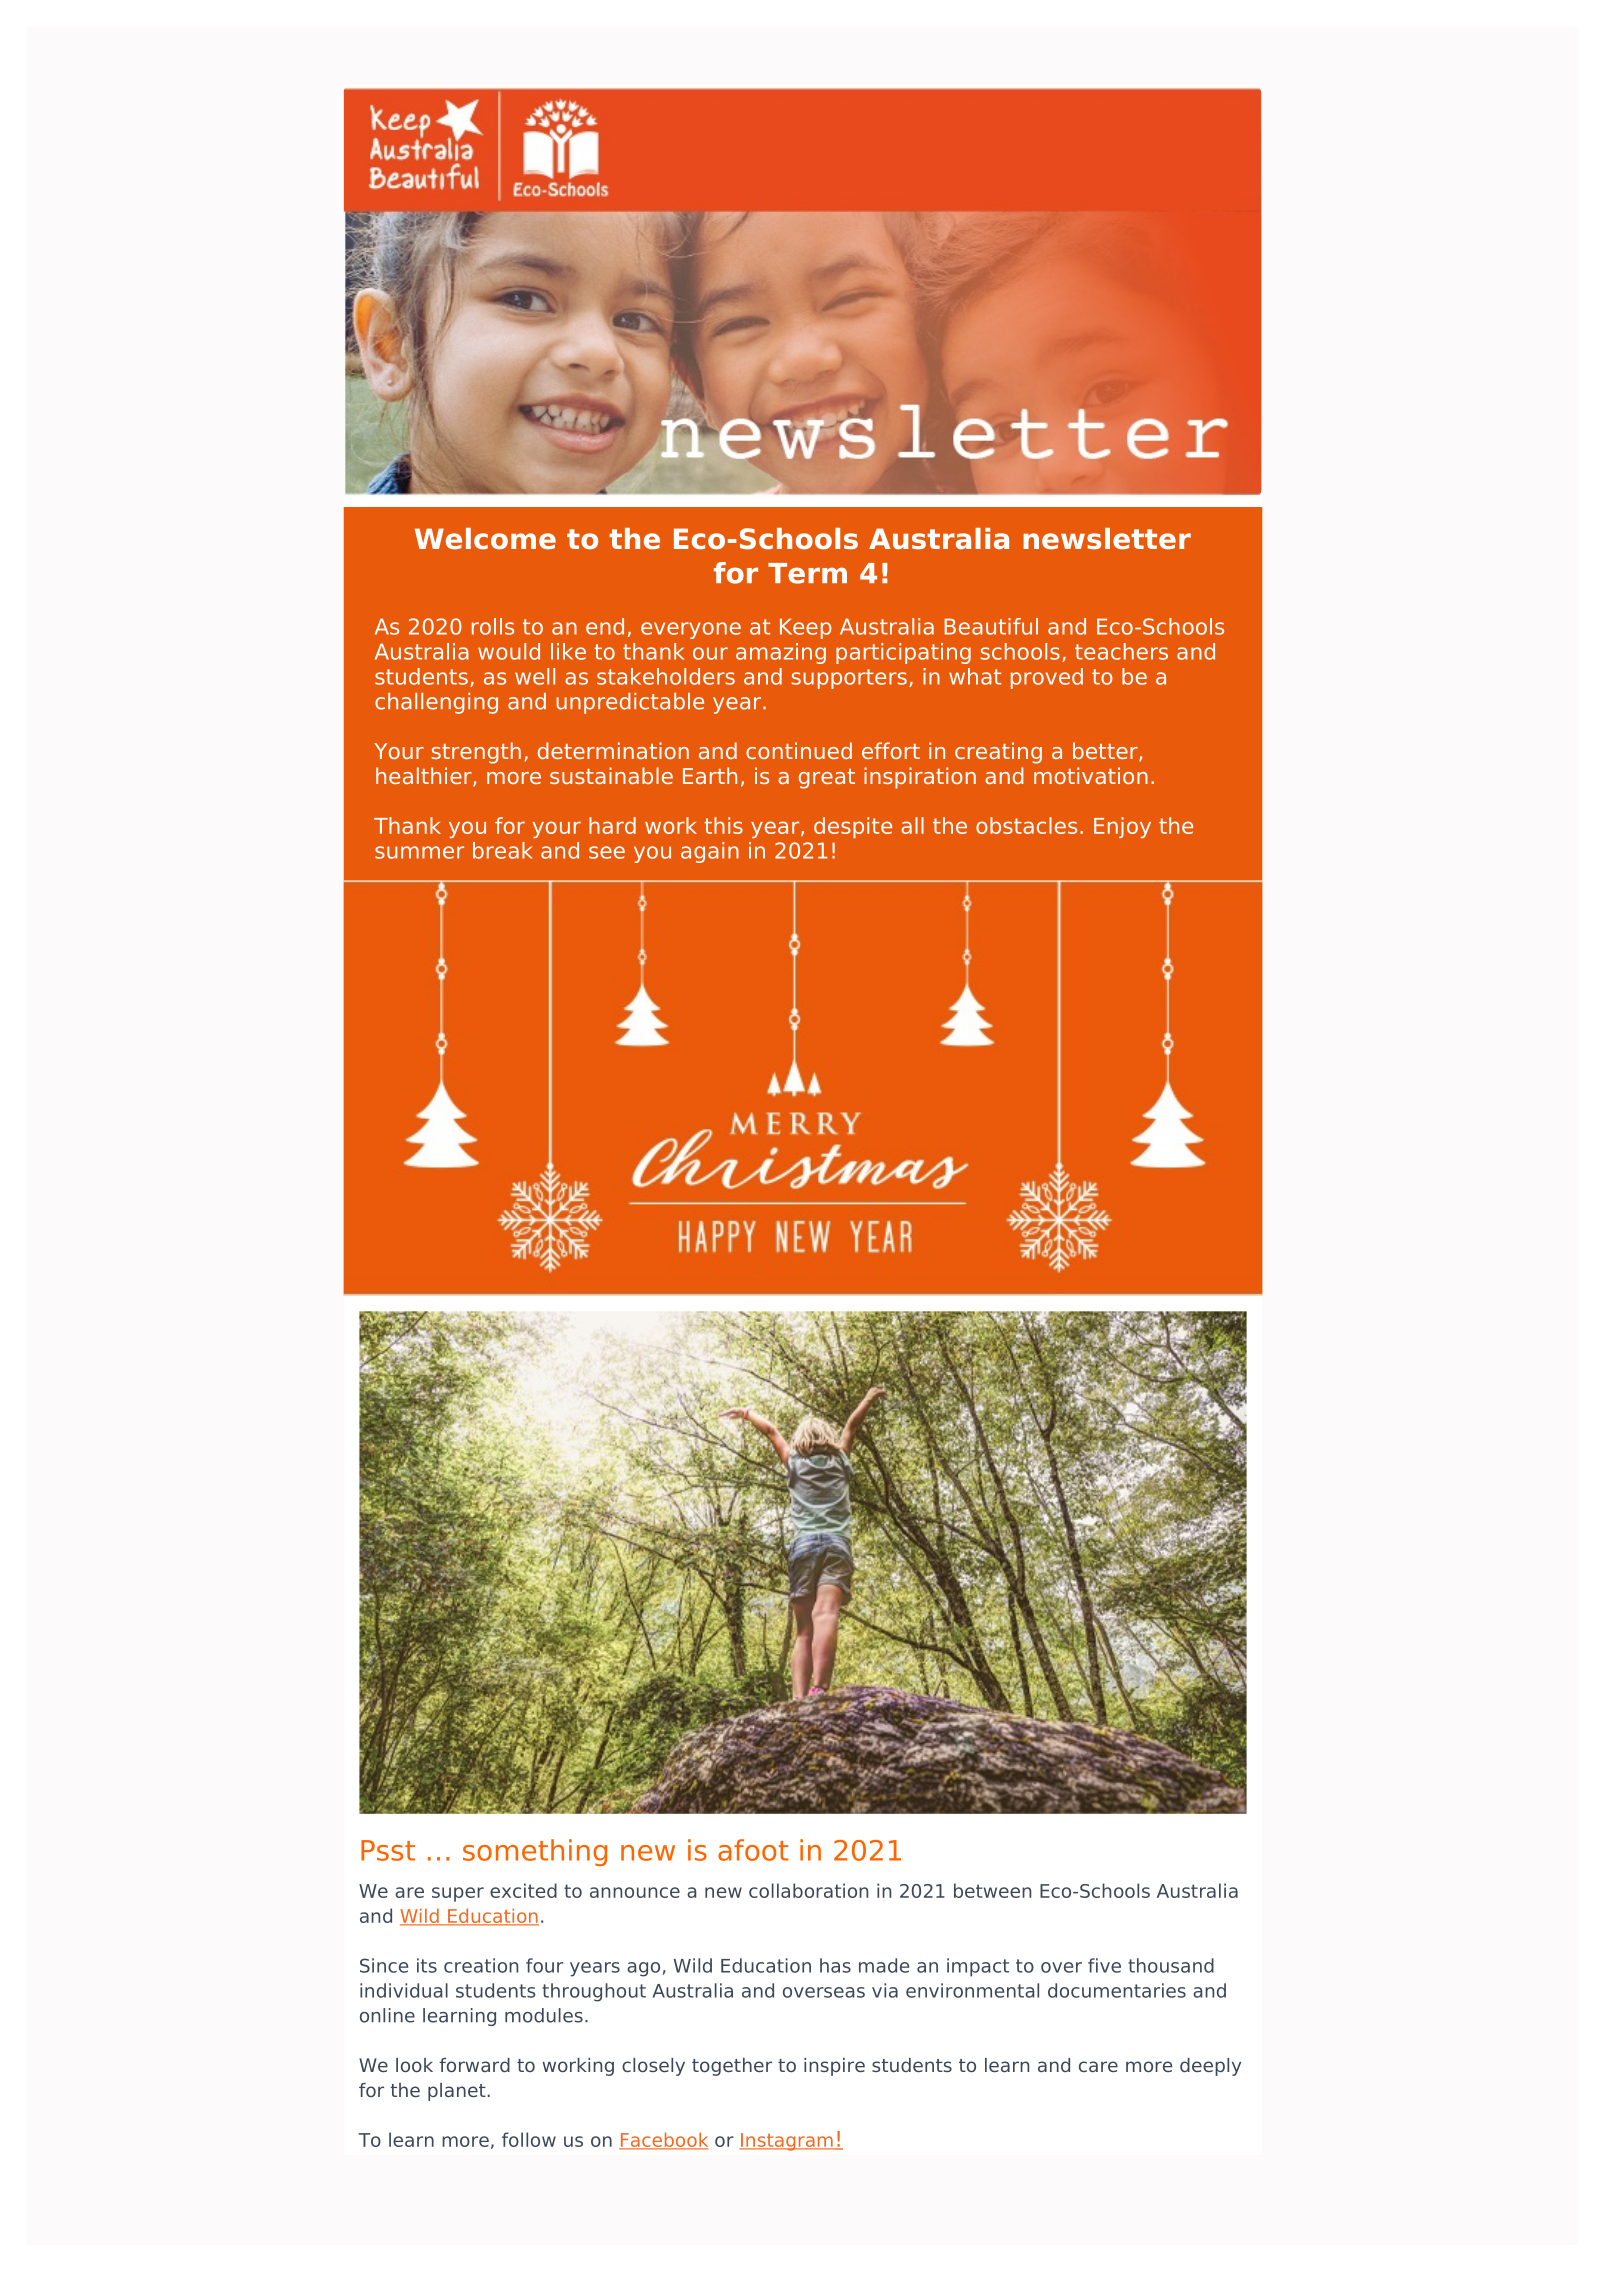  I want to click on inspire, so click(834, 2067).
